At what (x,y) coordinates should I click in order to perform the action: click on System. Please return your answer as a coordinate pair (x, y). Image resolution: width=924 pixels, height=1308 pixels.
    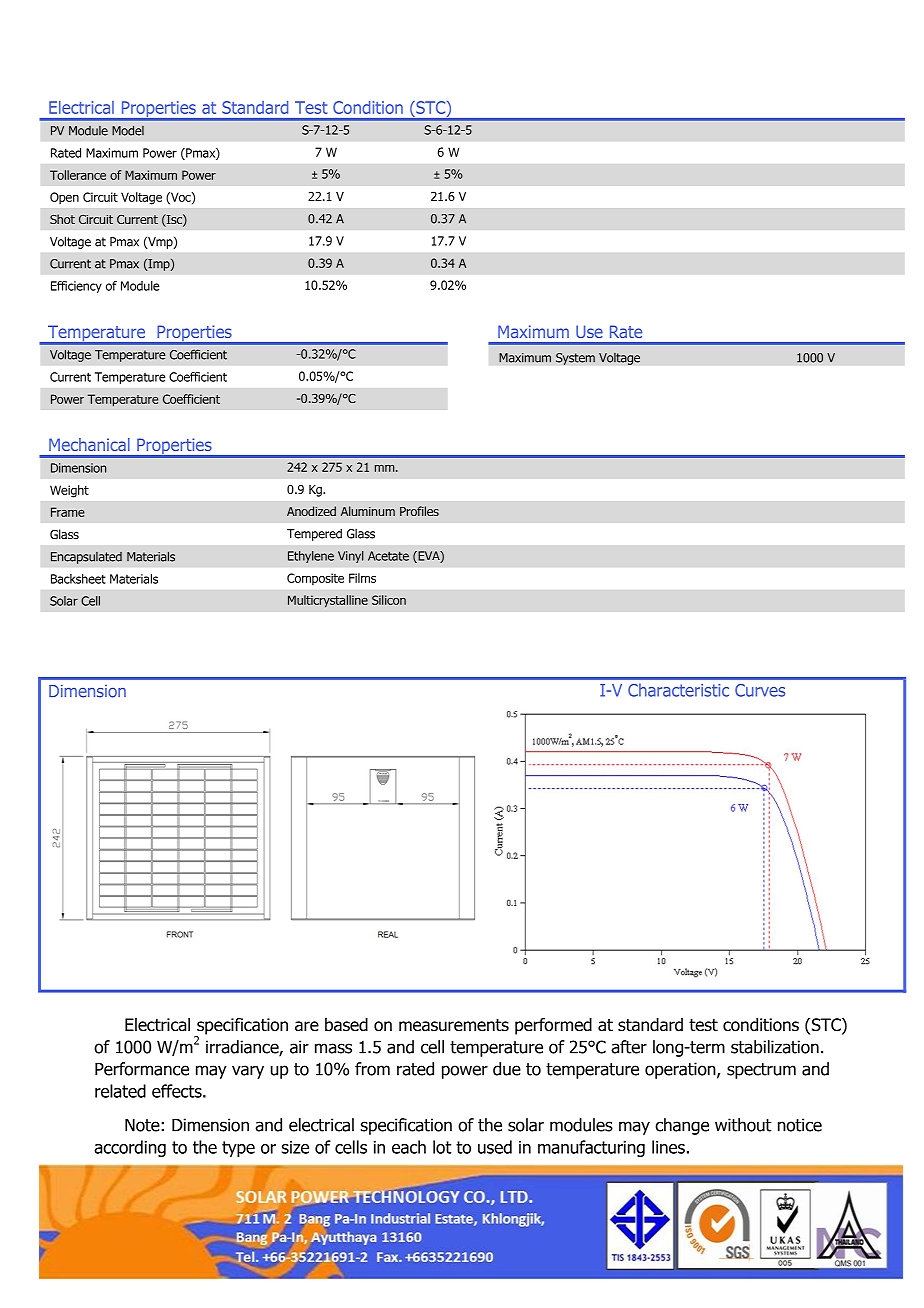
    Looking at the image, I should click on (575, 359).
